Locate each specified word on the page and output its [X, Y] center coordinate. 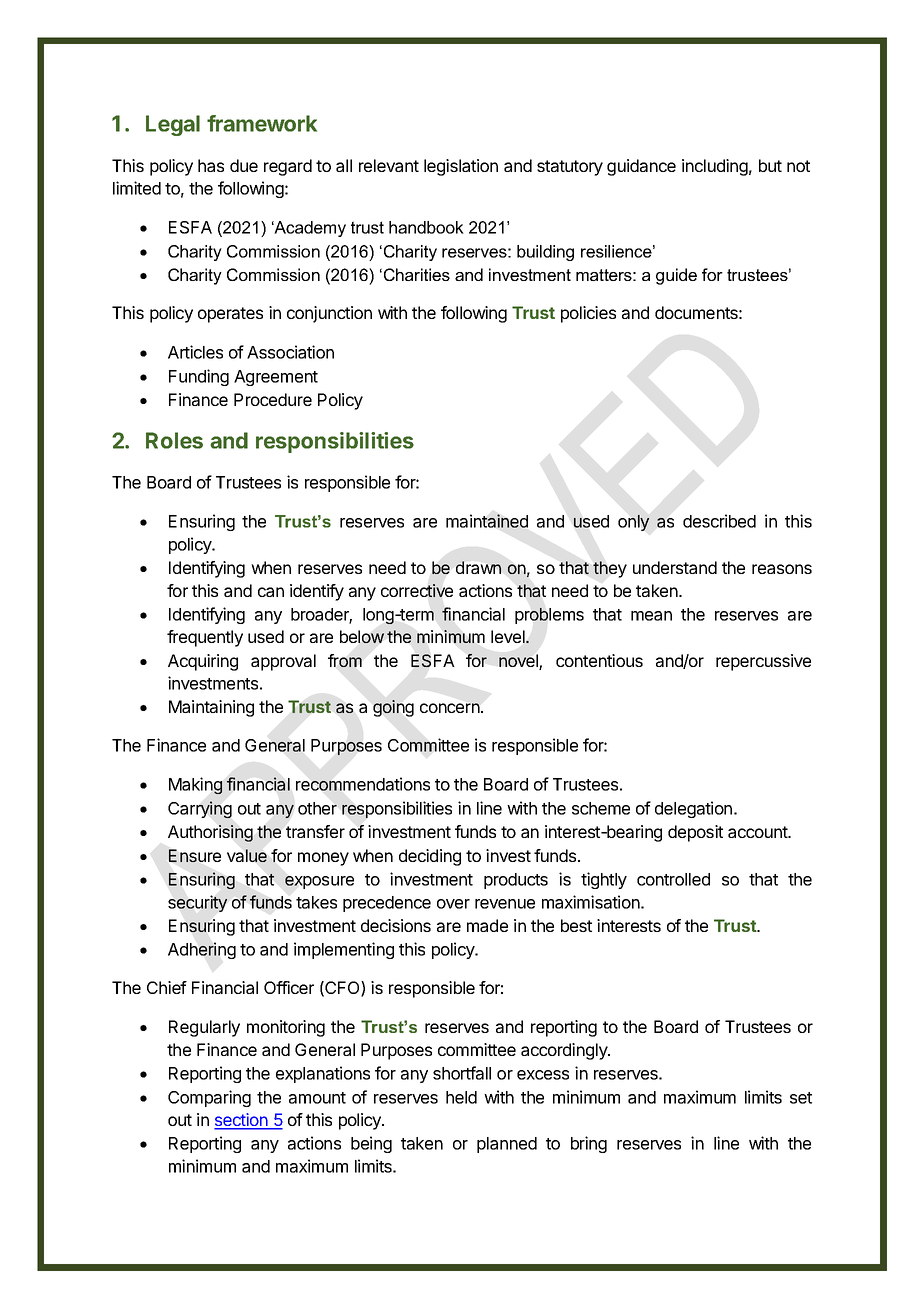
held [461, 1097]
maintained [487, 521]
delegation [693, 809]
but [770, 165]
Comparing [209, 1098]
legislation [461, 167]
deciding [430, 857]
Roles [174, 440]
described [719, 521]
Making [195, 785]
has [211, 165]
